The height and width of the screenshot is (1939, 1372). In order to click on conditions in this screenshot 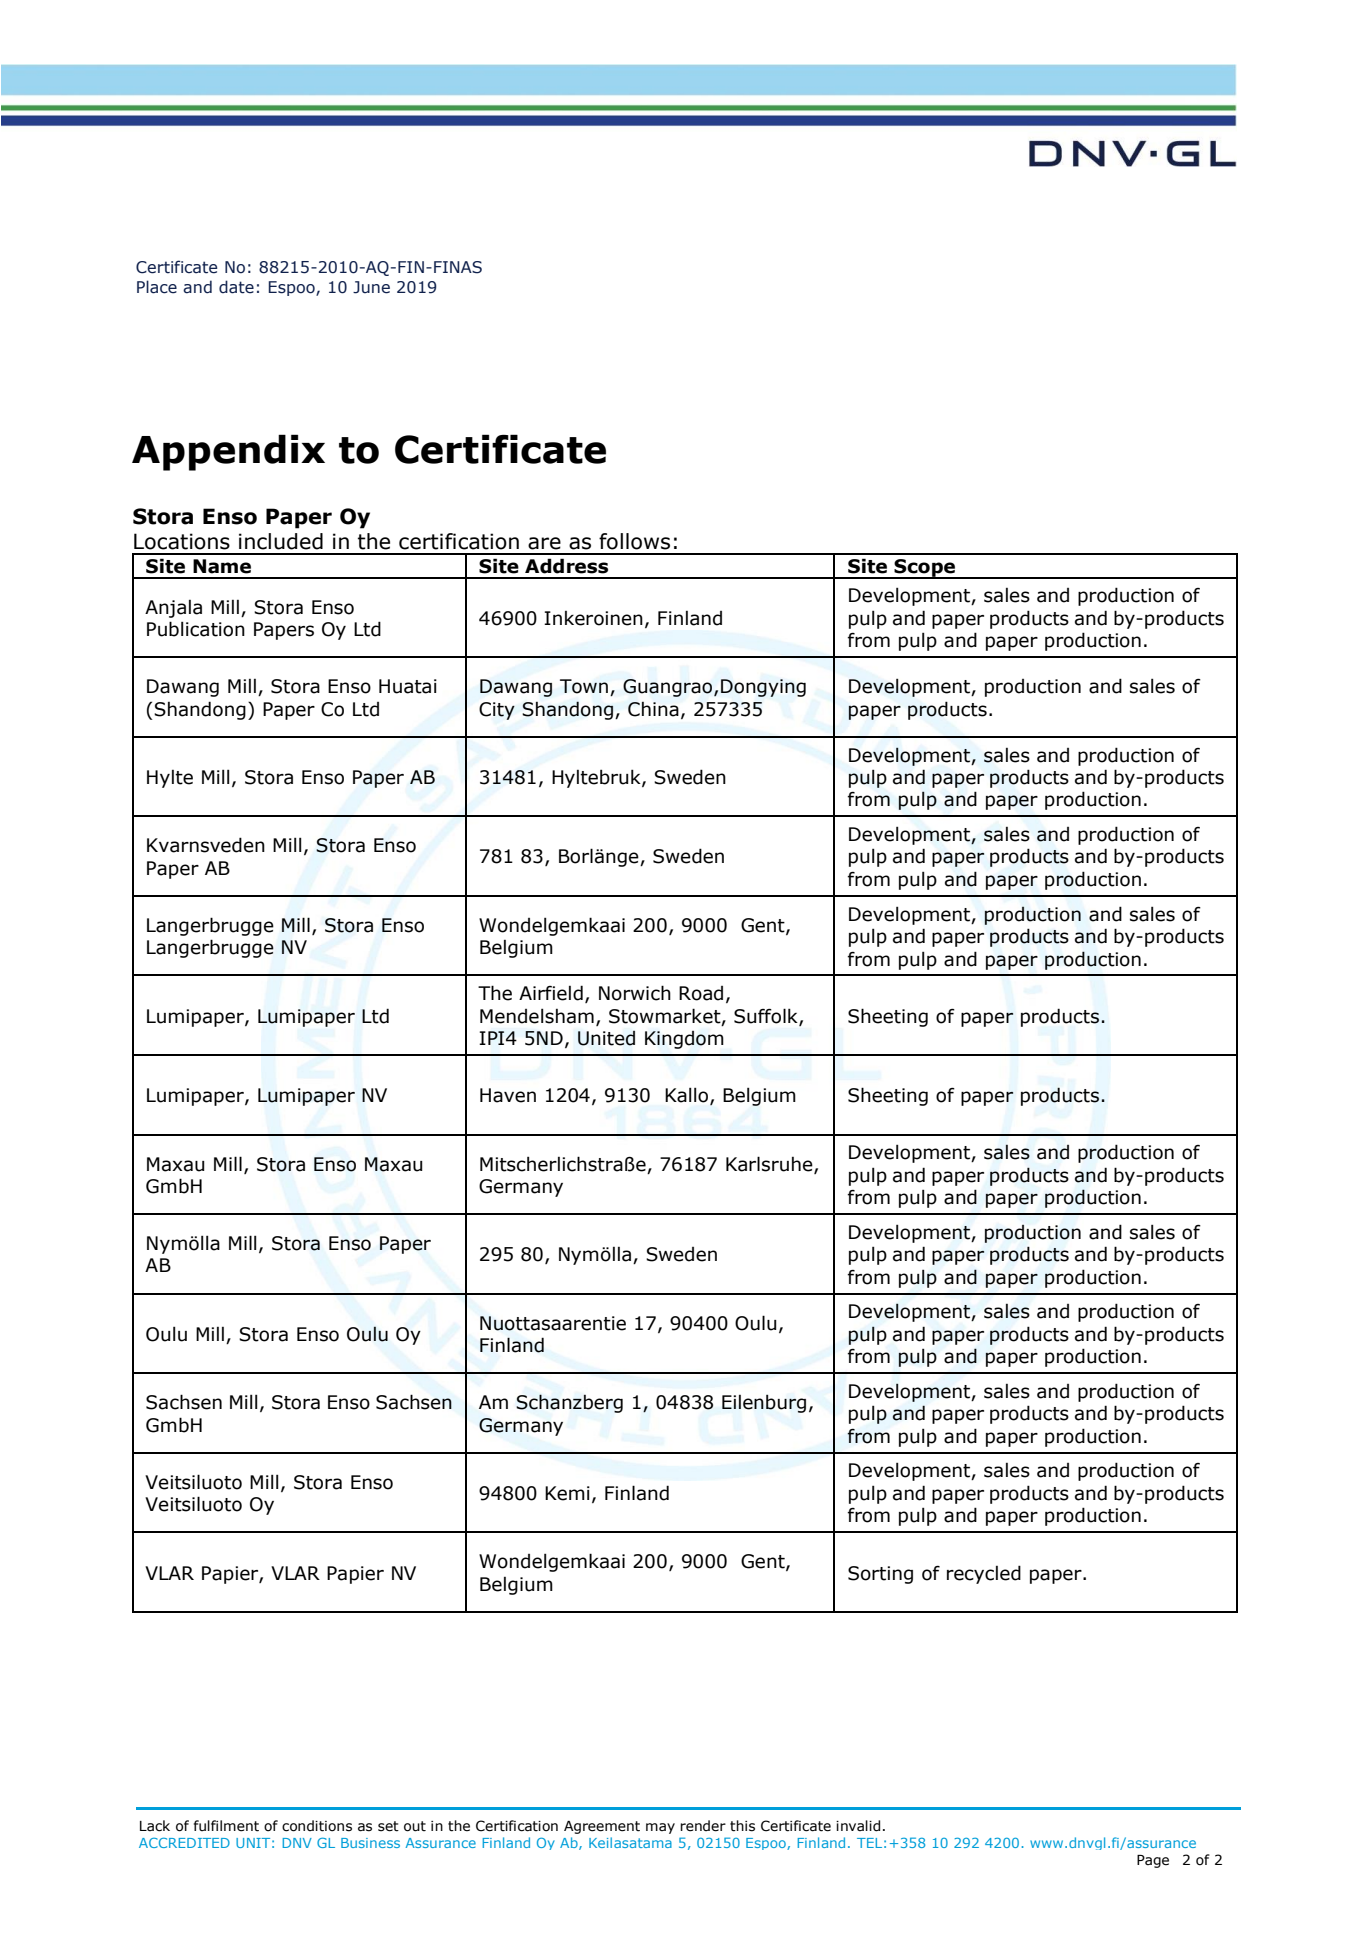, I will do `click(317, 1826)`.
